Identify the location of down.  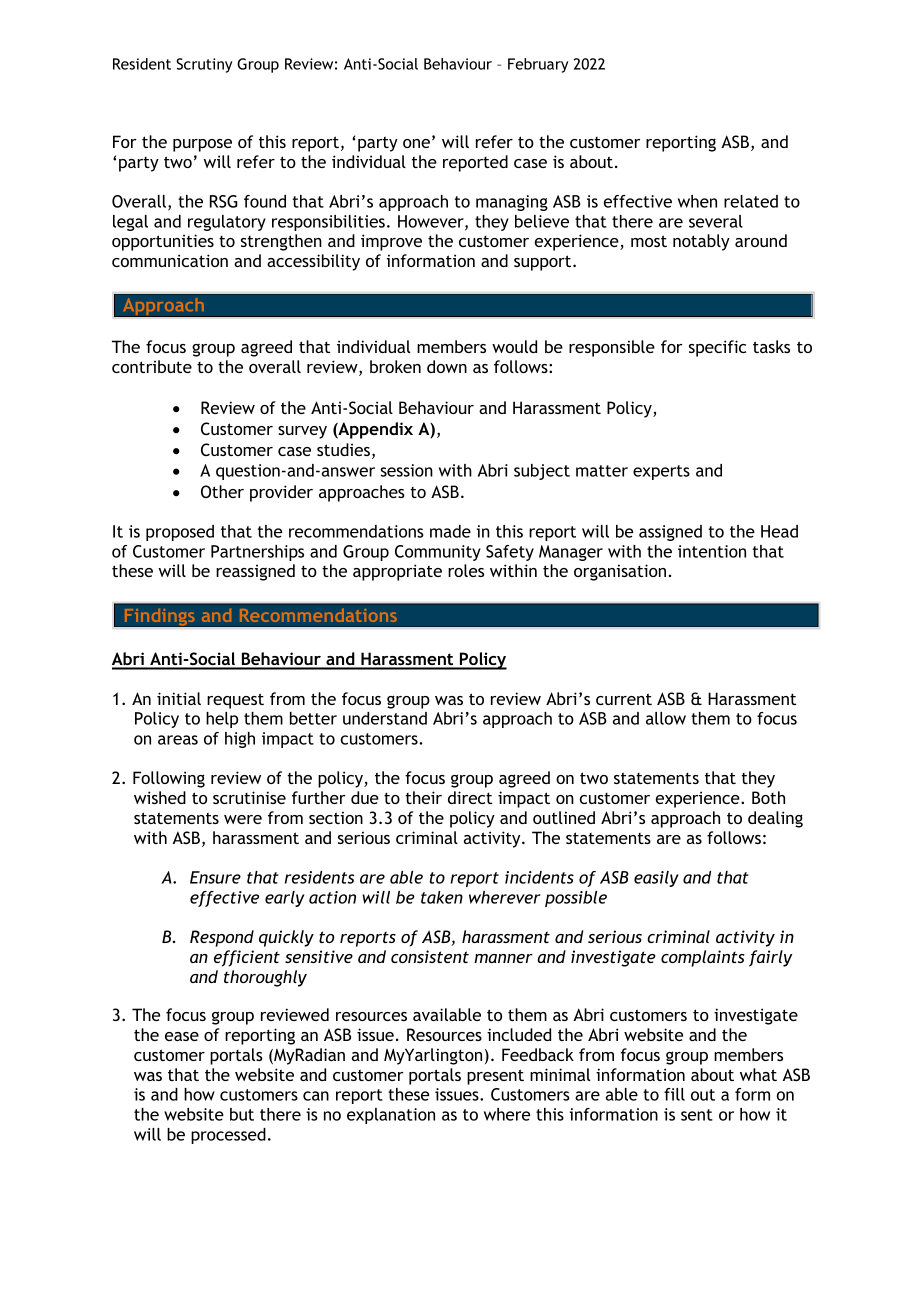
(447, 366).
